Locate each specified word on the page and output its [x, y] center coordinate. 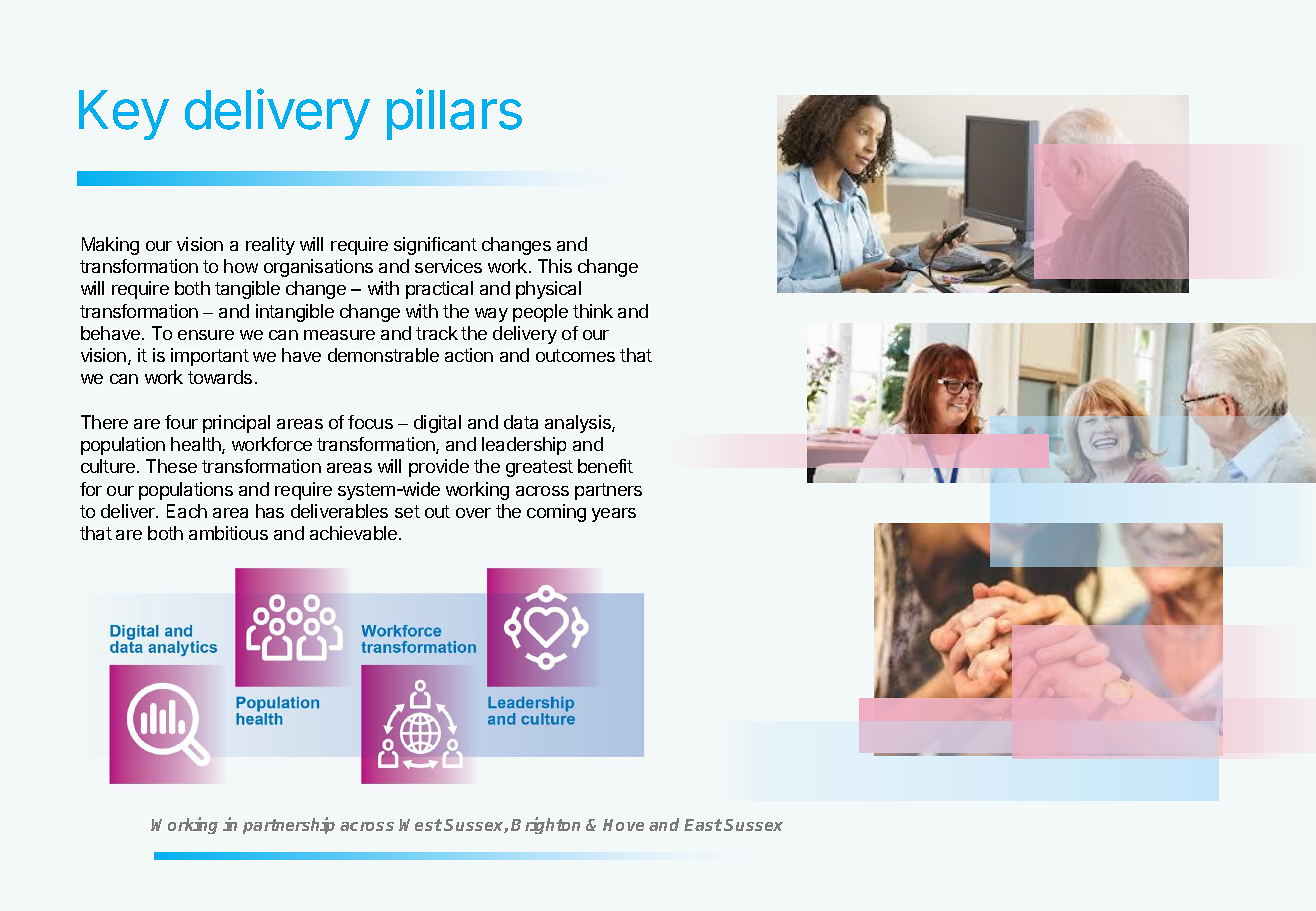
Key [124, 115]
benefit [605, 466]
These [171, 466]
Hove [623, 825]
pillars [454, 114]
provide [439, 468]
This [555, 266]
